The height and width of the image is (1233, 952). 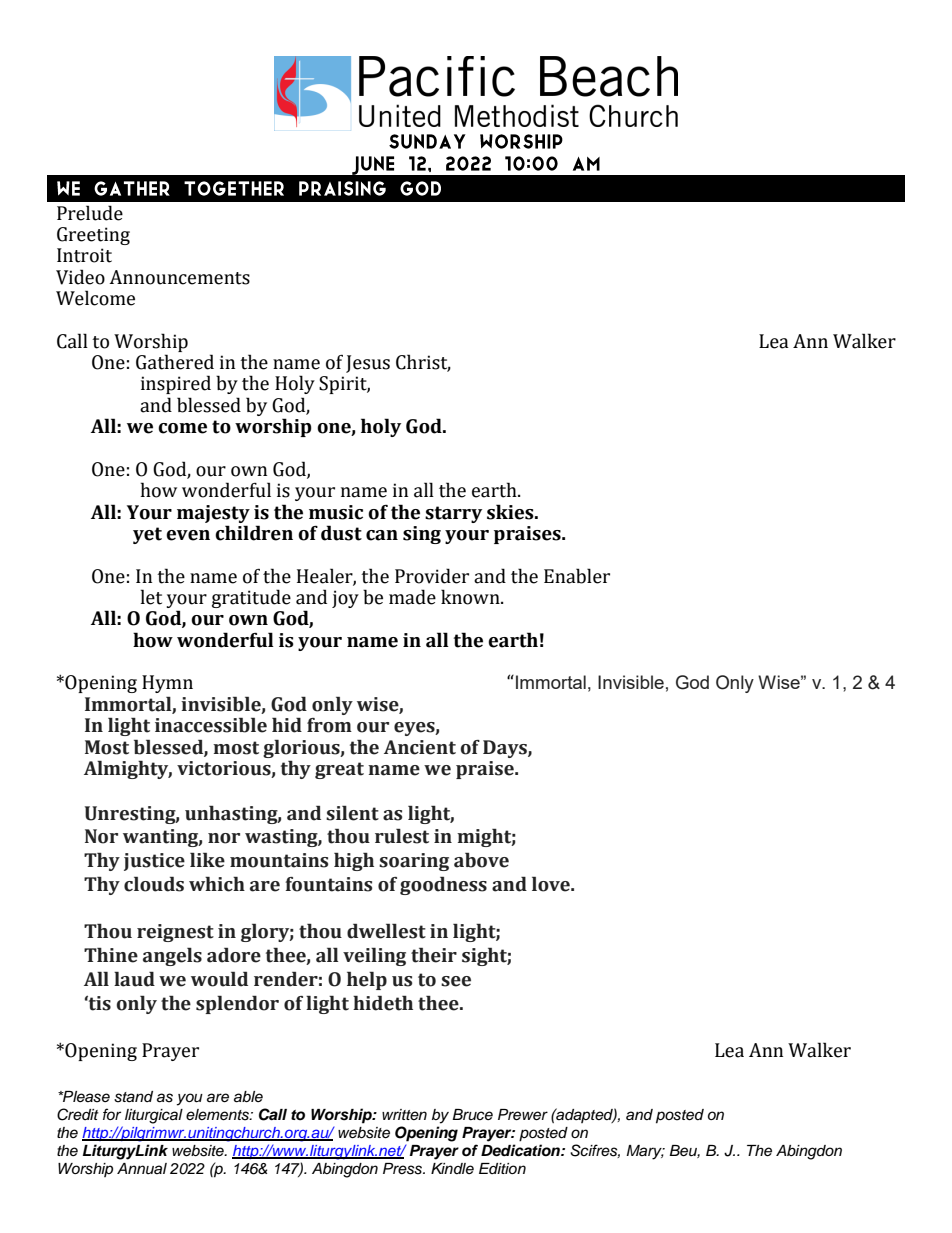 I want to click on mountains, so click(x=279, y=860).
